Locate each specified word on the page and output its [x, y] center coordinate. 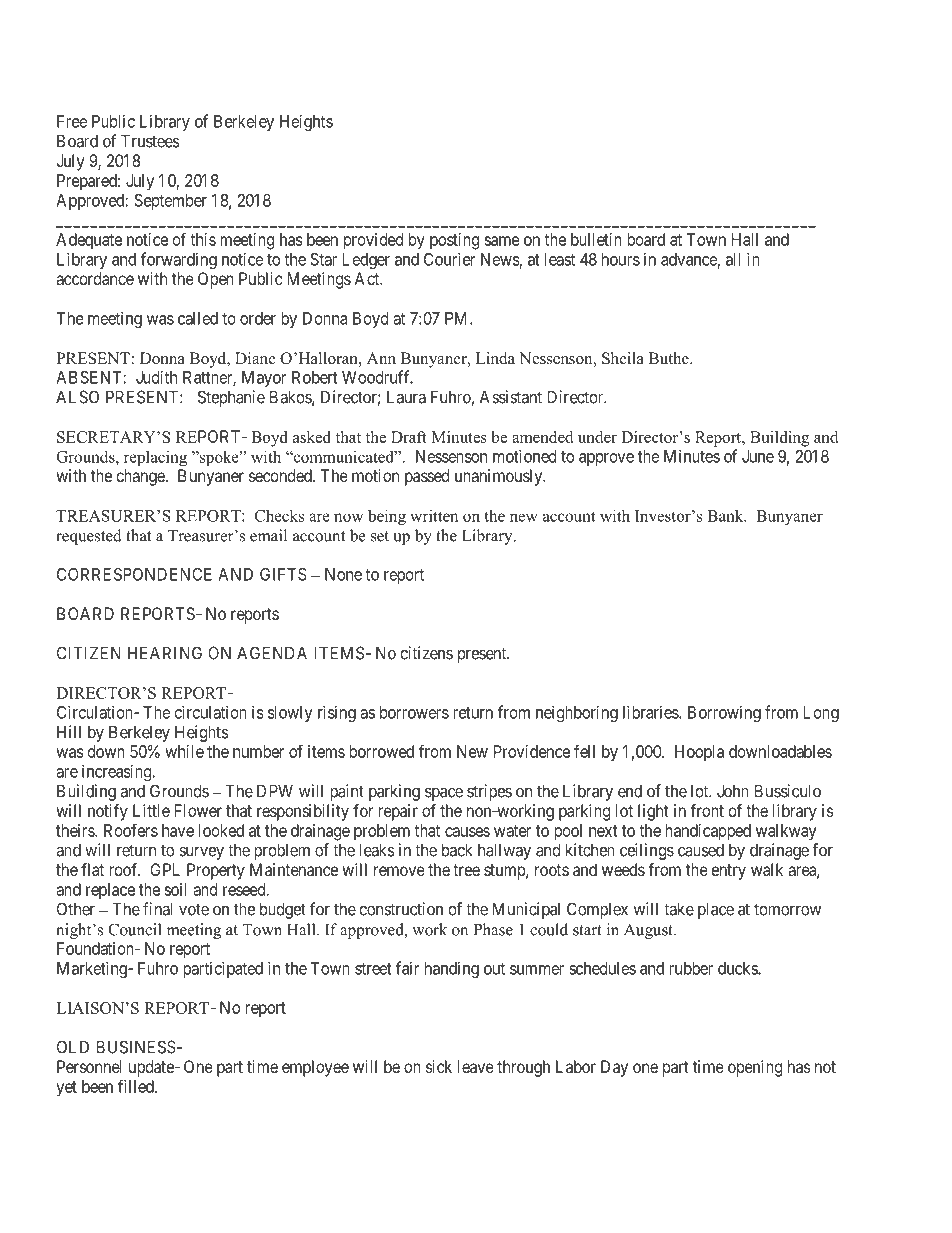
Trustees [150, 141]
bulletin [596, 239]
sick [439, 1066]
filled [137, 1086]
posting [454, 241]
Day [614, 1068]
